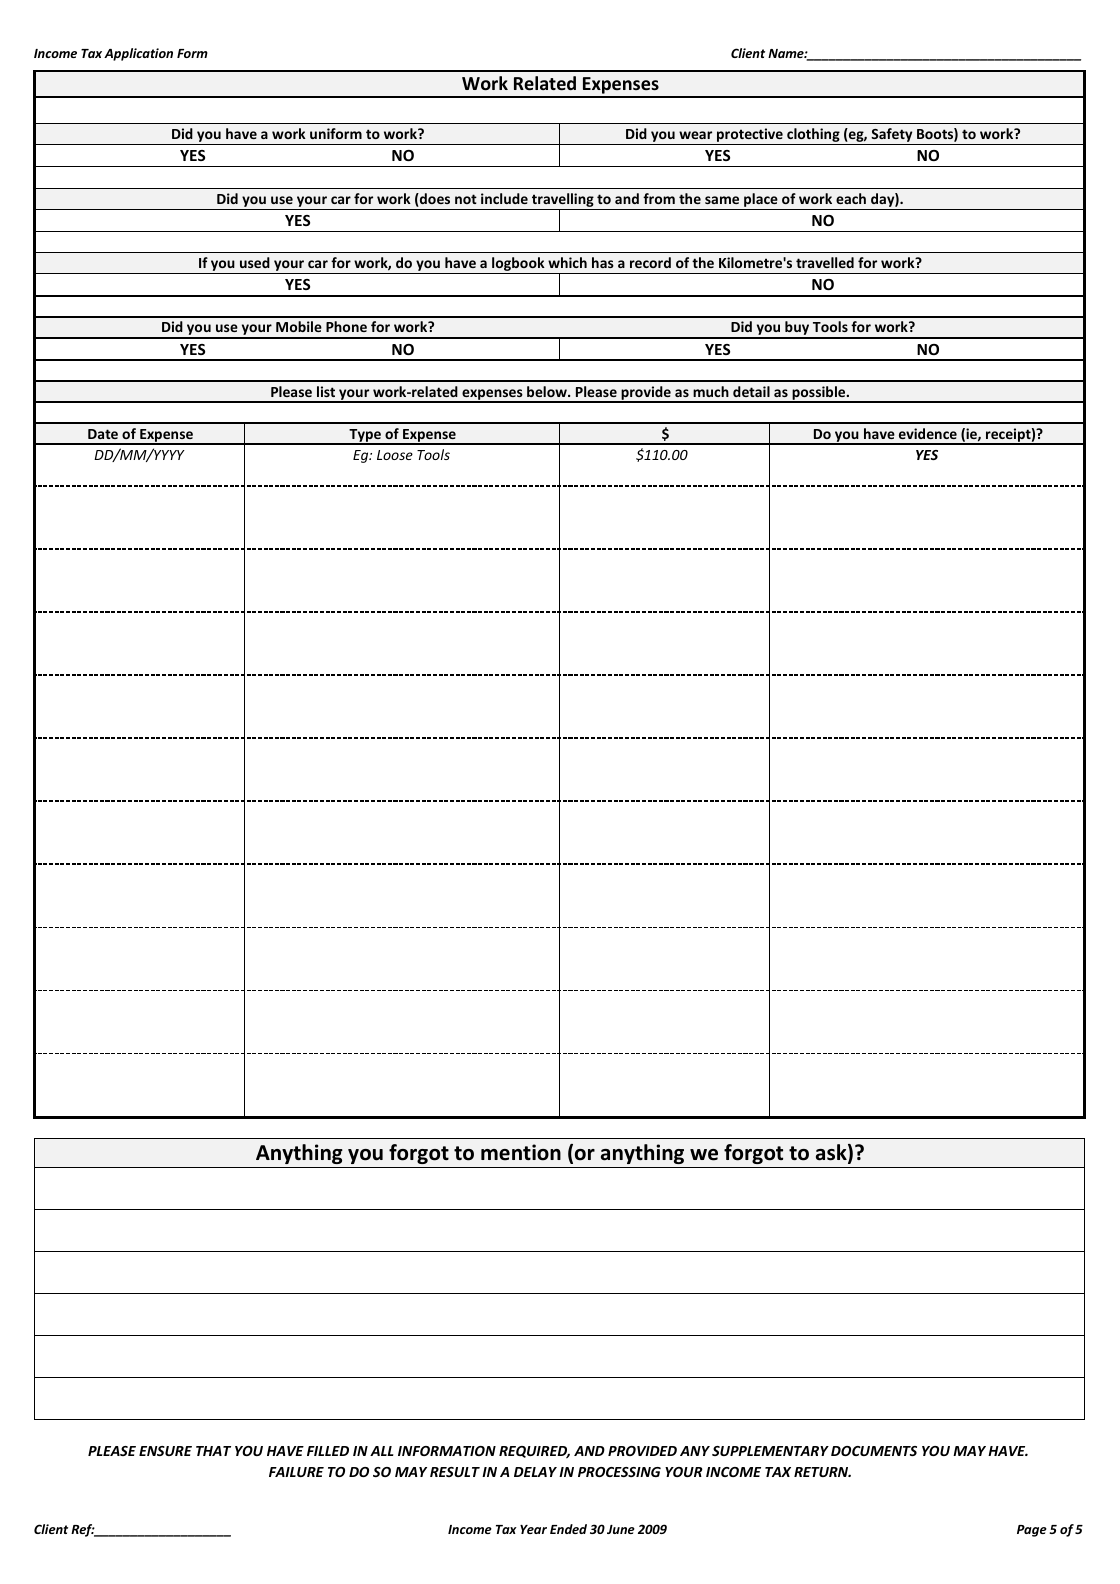  What do you see at coordinates (534, 1452) in the screenshot?
I see `REQUIRED` at bounding box center [534, 1452].
